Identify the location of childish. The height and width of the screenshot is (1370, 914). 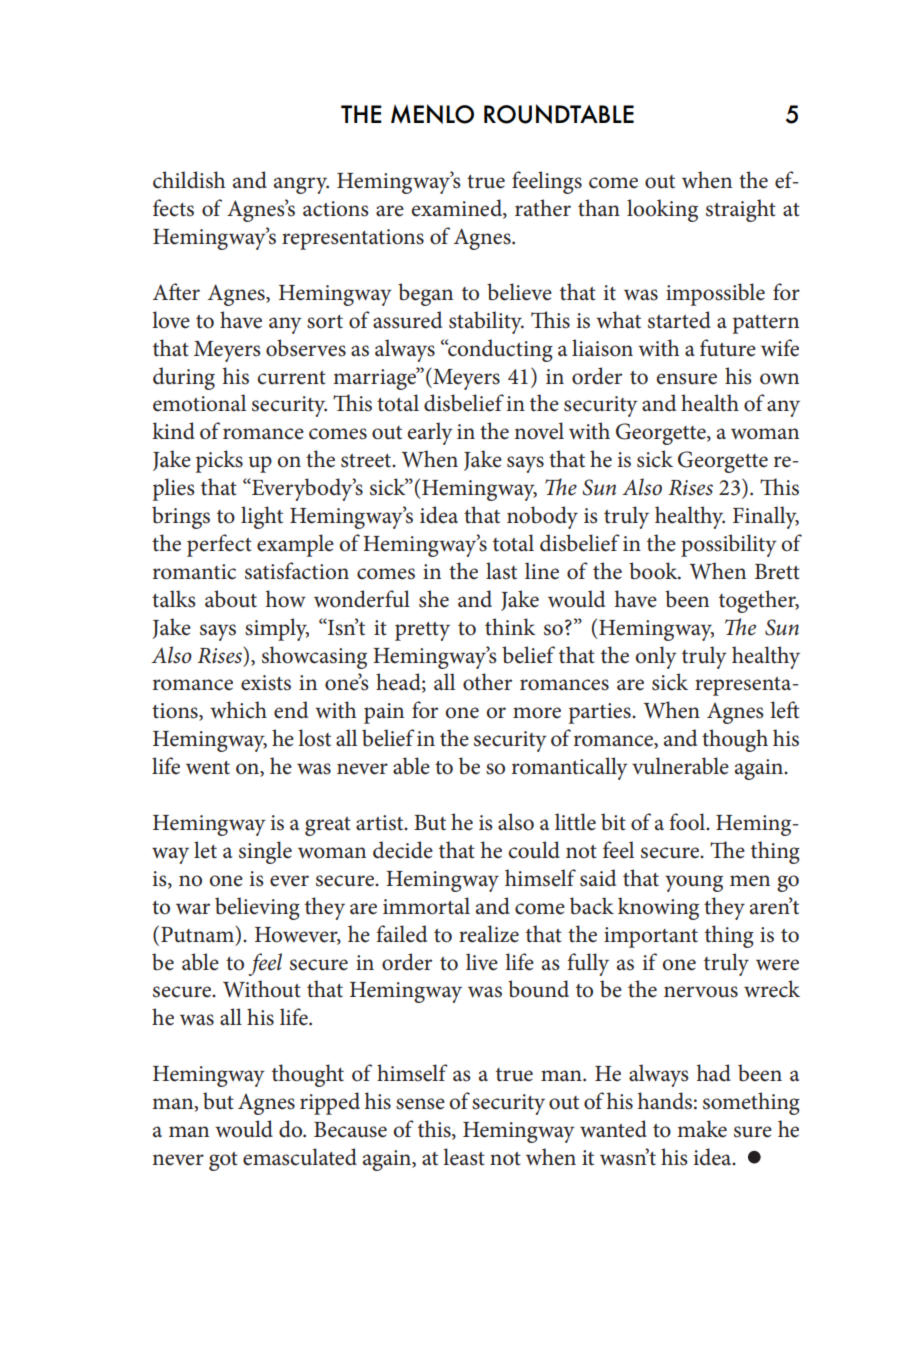
(189, 180).
